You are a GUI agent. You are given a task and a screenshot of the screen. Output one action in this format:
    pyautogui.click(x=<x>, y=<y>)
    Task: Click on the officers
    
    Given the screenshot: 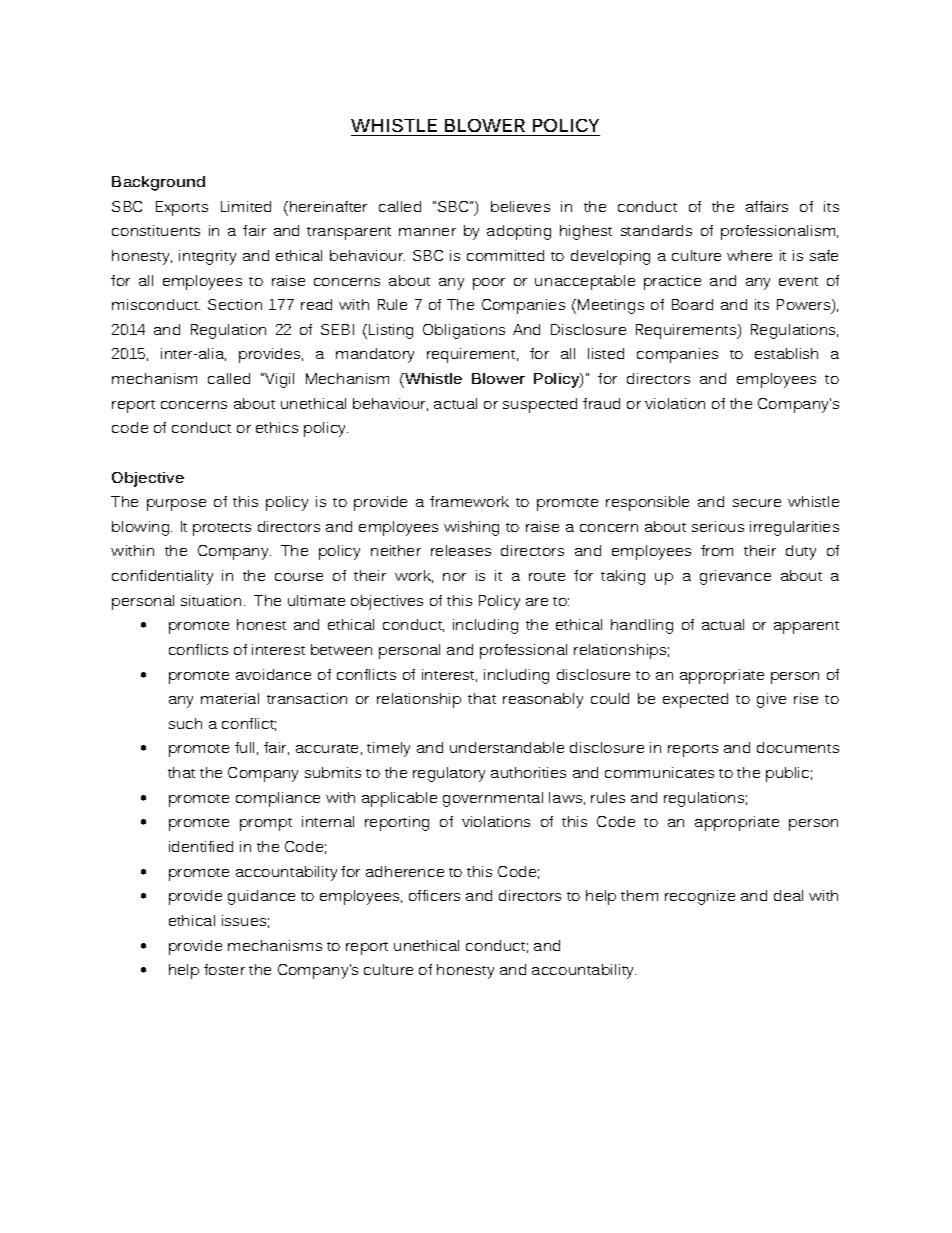 What is the action you would take?
    pyautogui.click(x=434, y=895)
